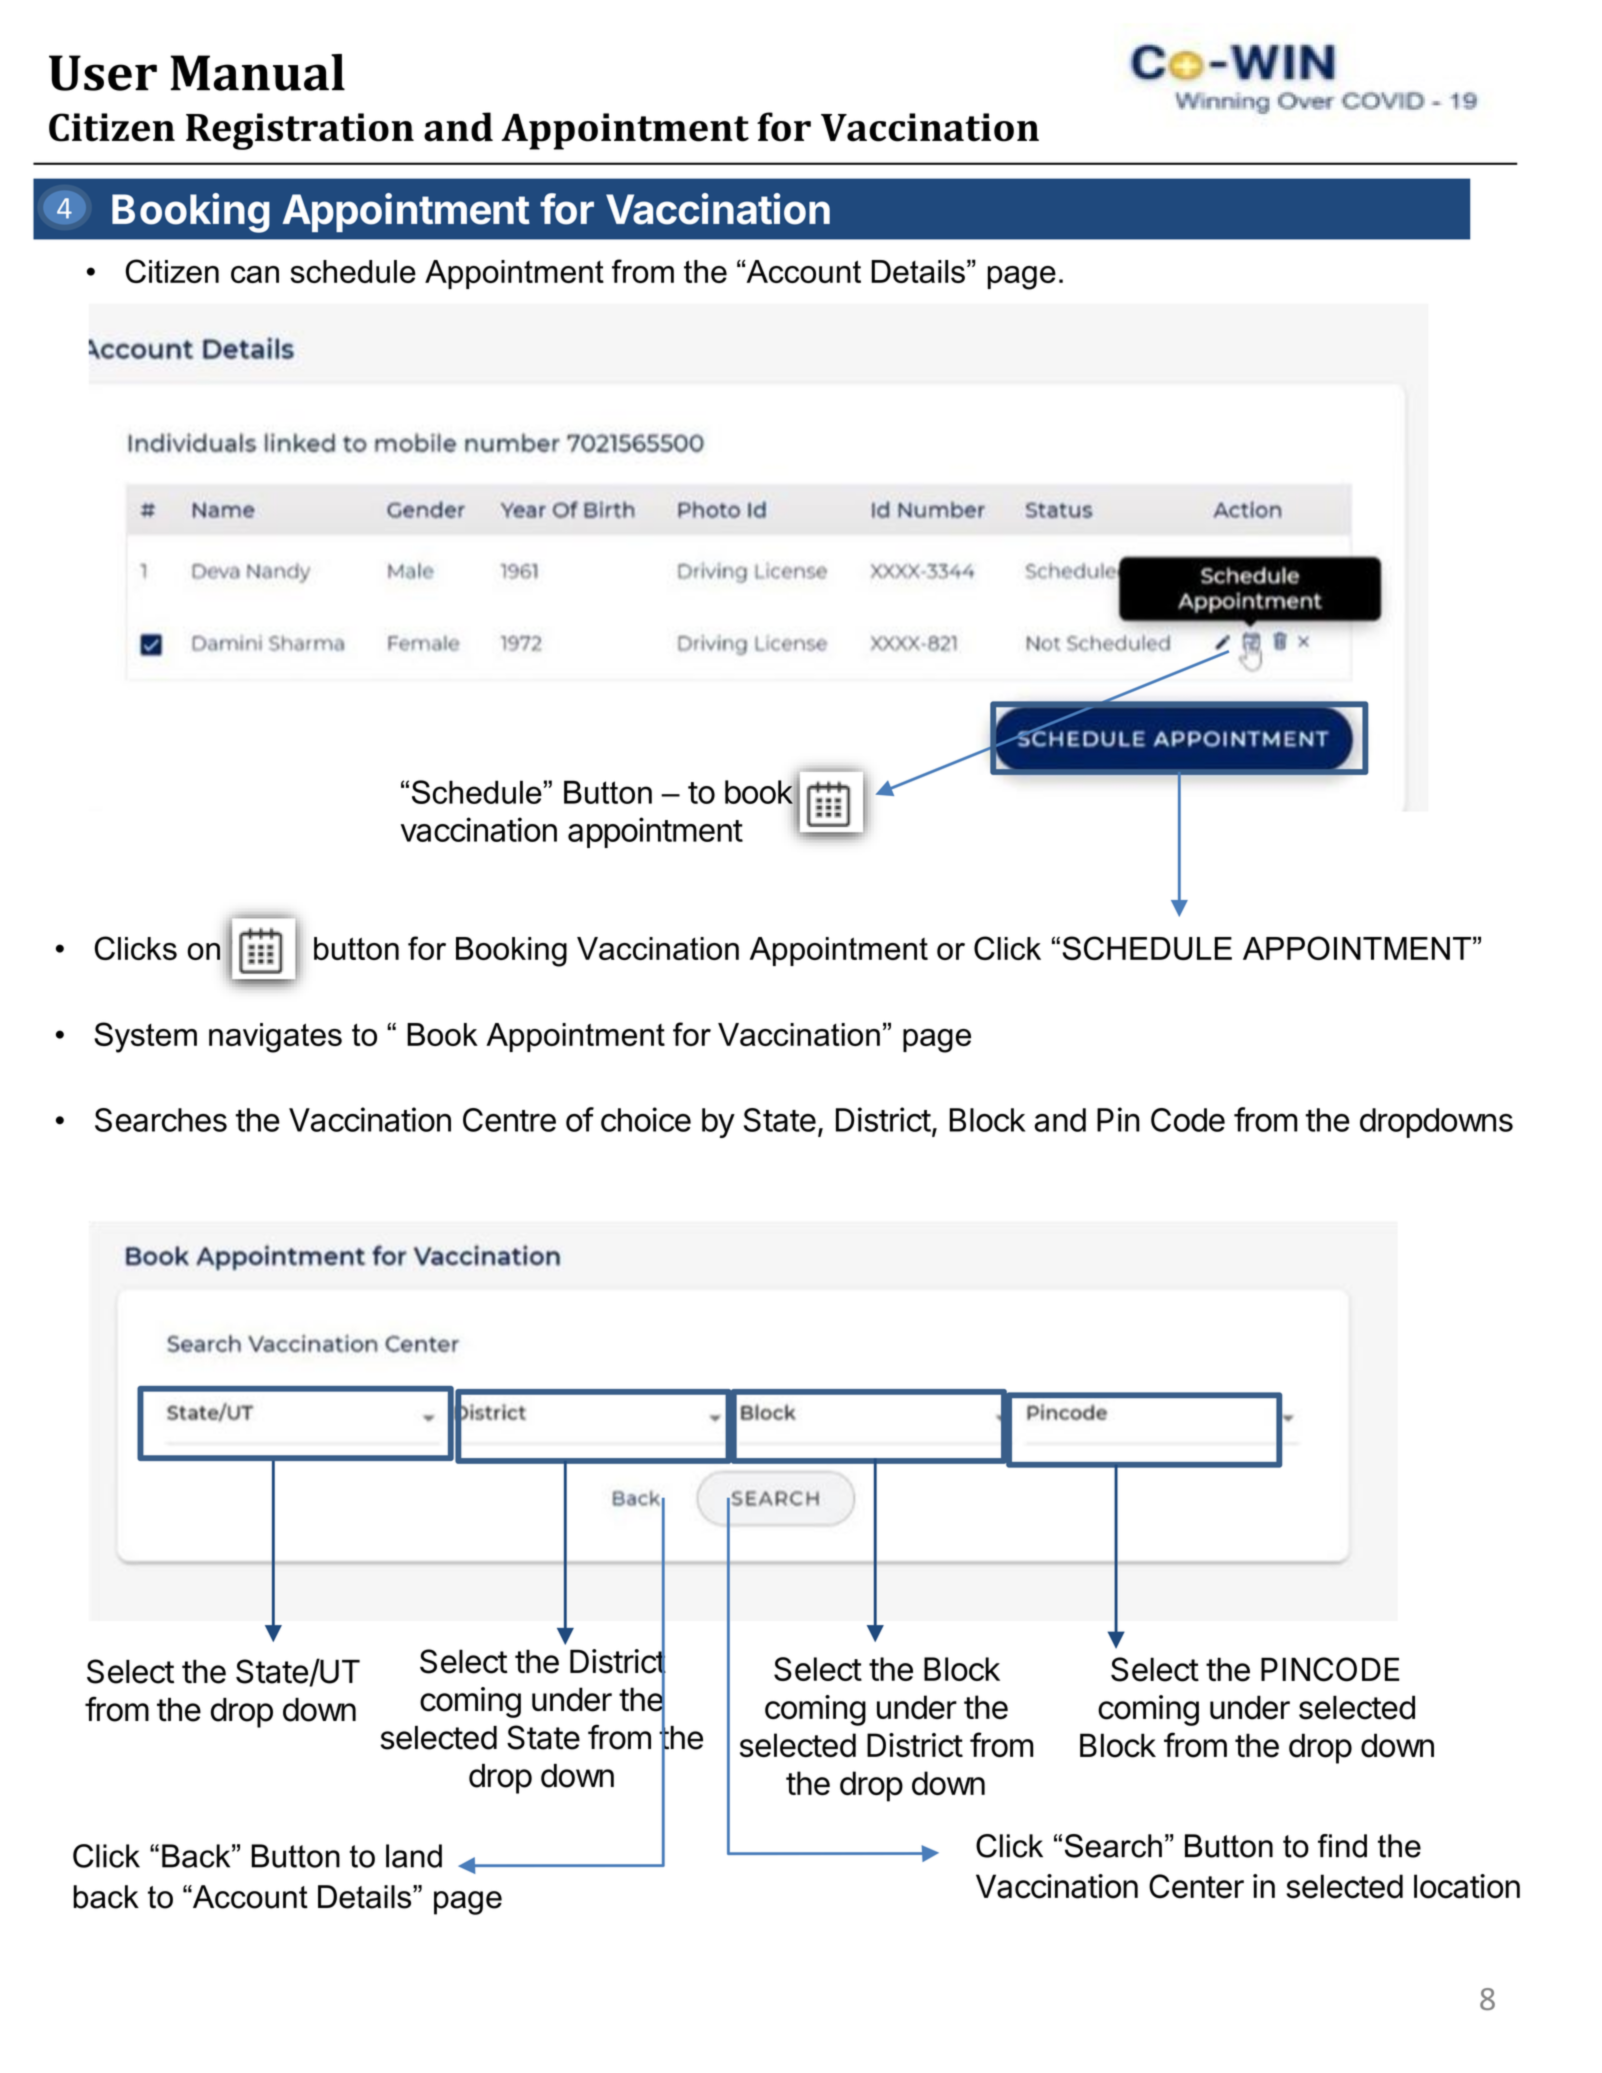 This screenshot has width=1602, height=2073. What do you see at coordinates (1196, 1886) in the screenshot?
I see `Center` at bounding box center [1196, 1886].
